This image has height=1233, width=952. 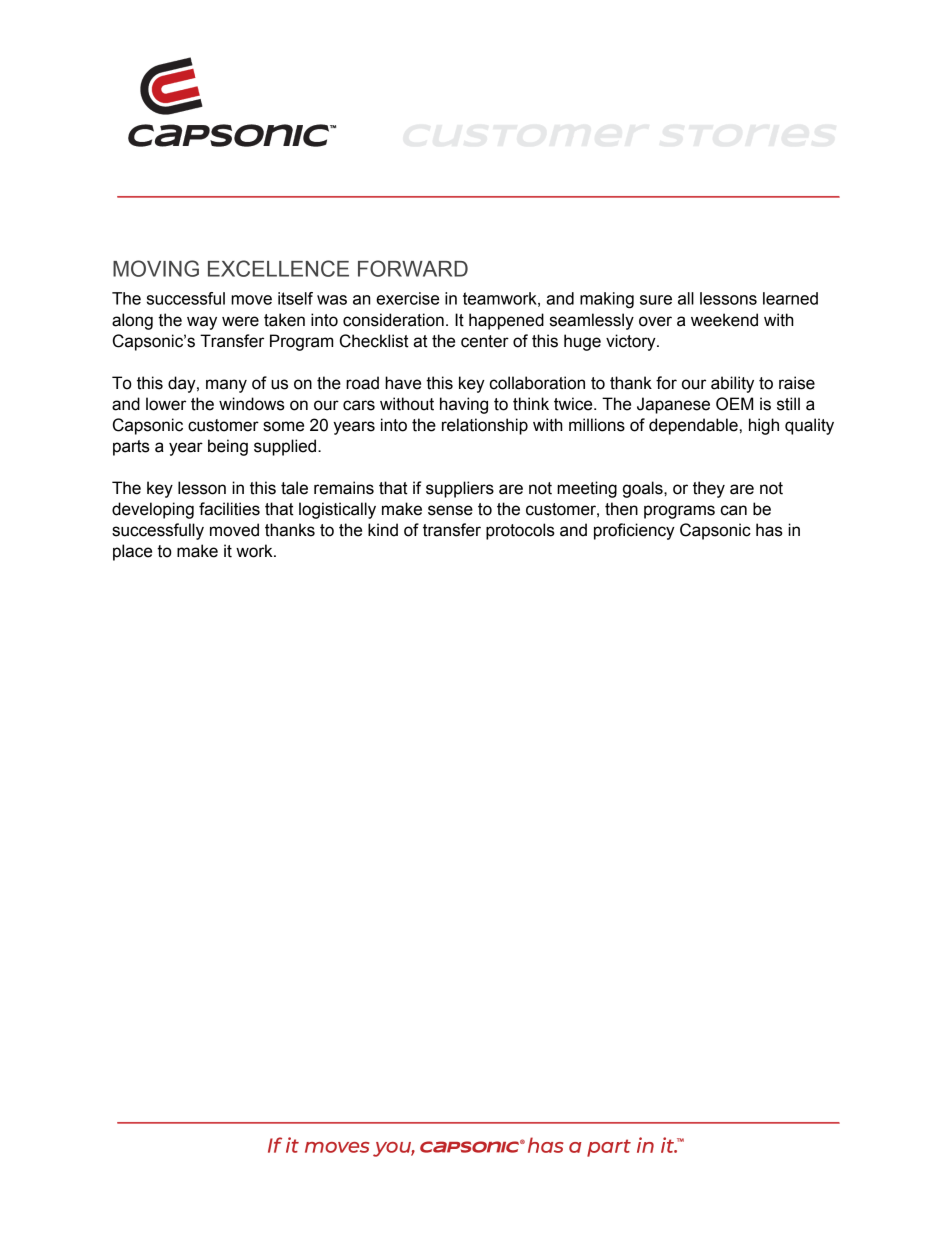 What do you see at coordinates (464, 405) in the image?
I see `having` at bounding box center [464, 405].
